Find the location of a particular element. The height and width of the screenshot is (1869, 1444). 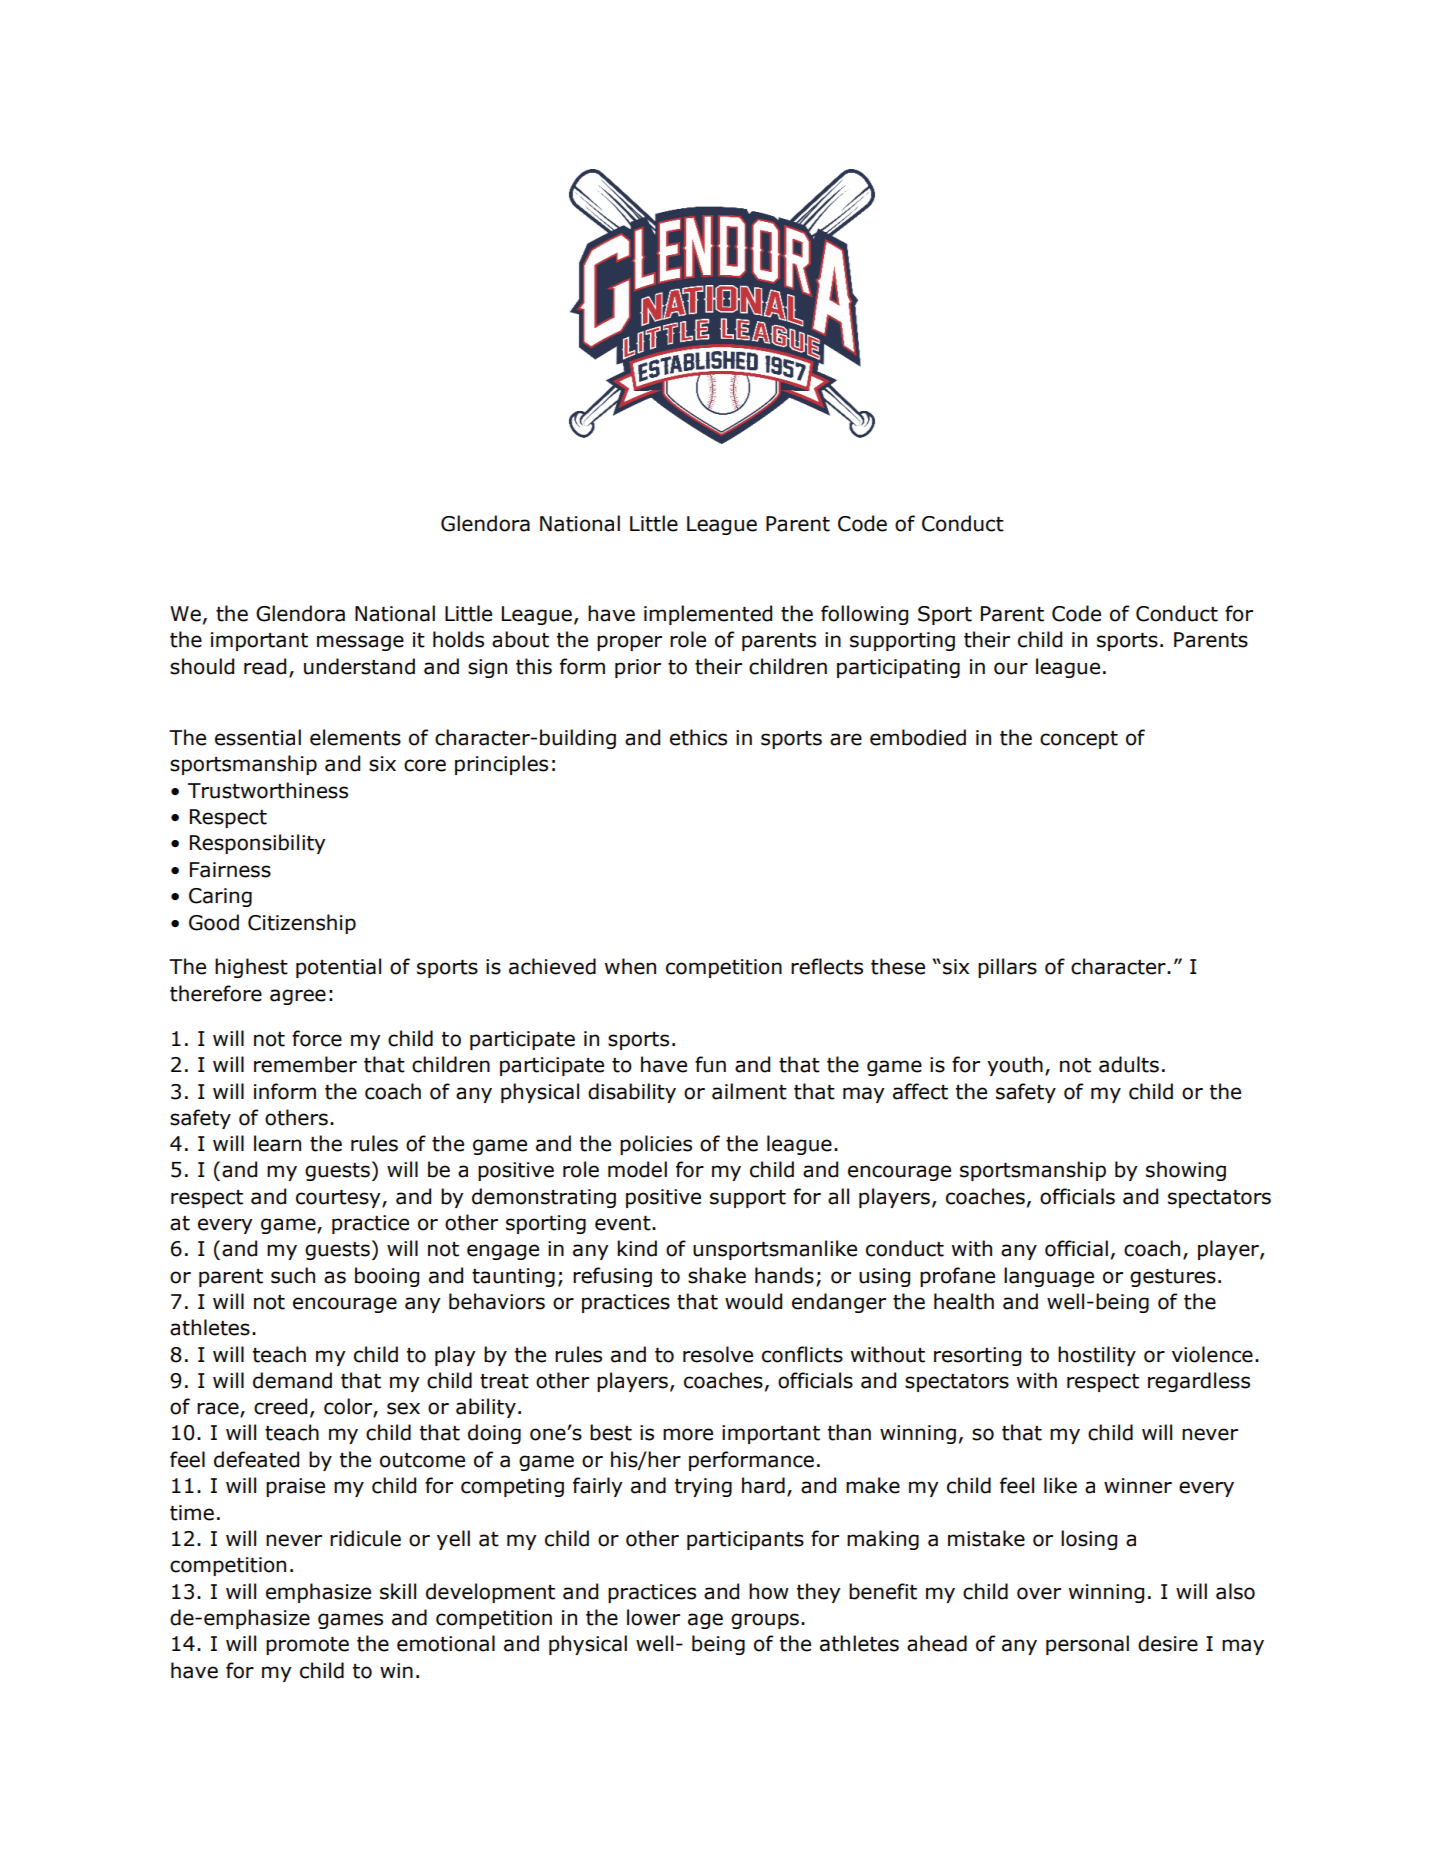

promote is located at coordinates (307, 1646).
